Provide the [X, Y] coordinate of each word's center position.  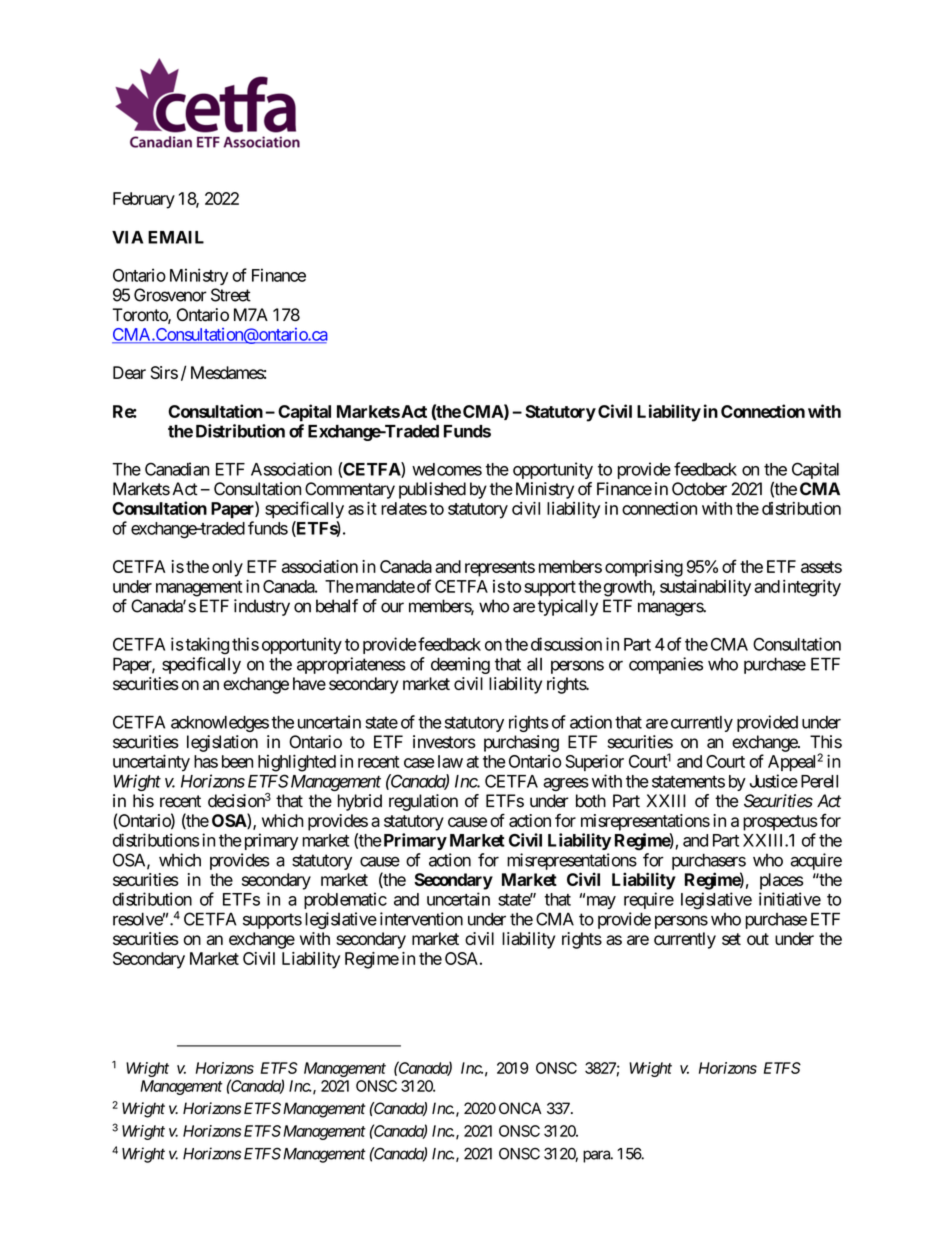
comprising [644, 568]
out [758, 939]
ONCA [520, 1108]
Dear [129, 372]
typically [568, 607]
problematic [345, 900]
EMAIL [176, 237]
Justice [774, 781]
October [699, 489]
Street [231, 295]
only [227, 568]
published [432, 490]
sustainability [705, 588]
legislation [222, 743]
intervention [421, 919]
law [450, 761]
